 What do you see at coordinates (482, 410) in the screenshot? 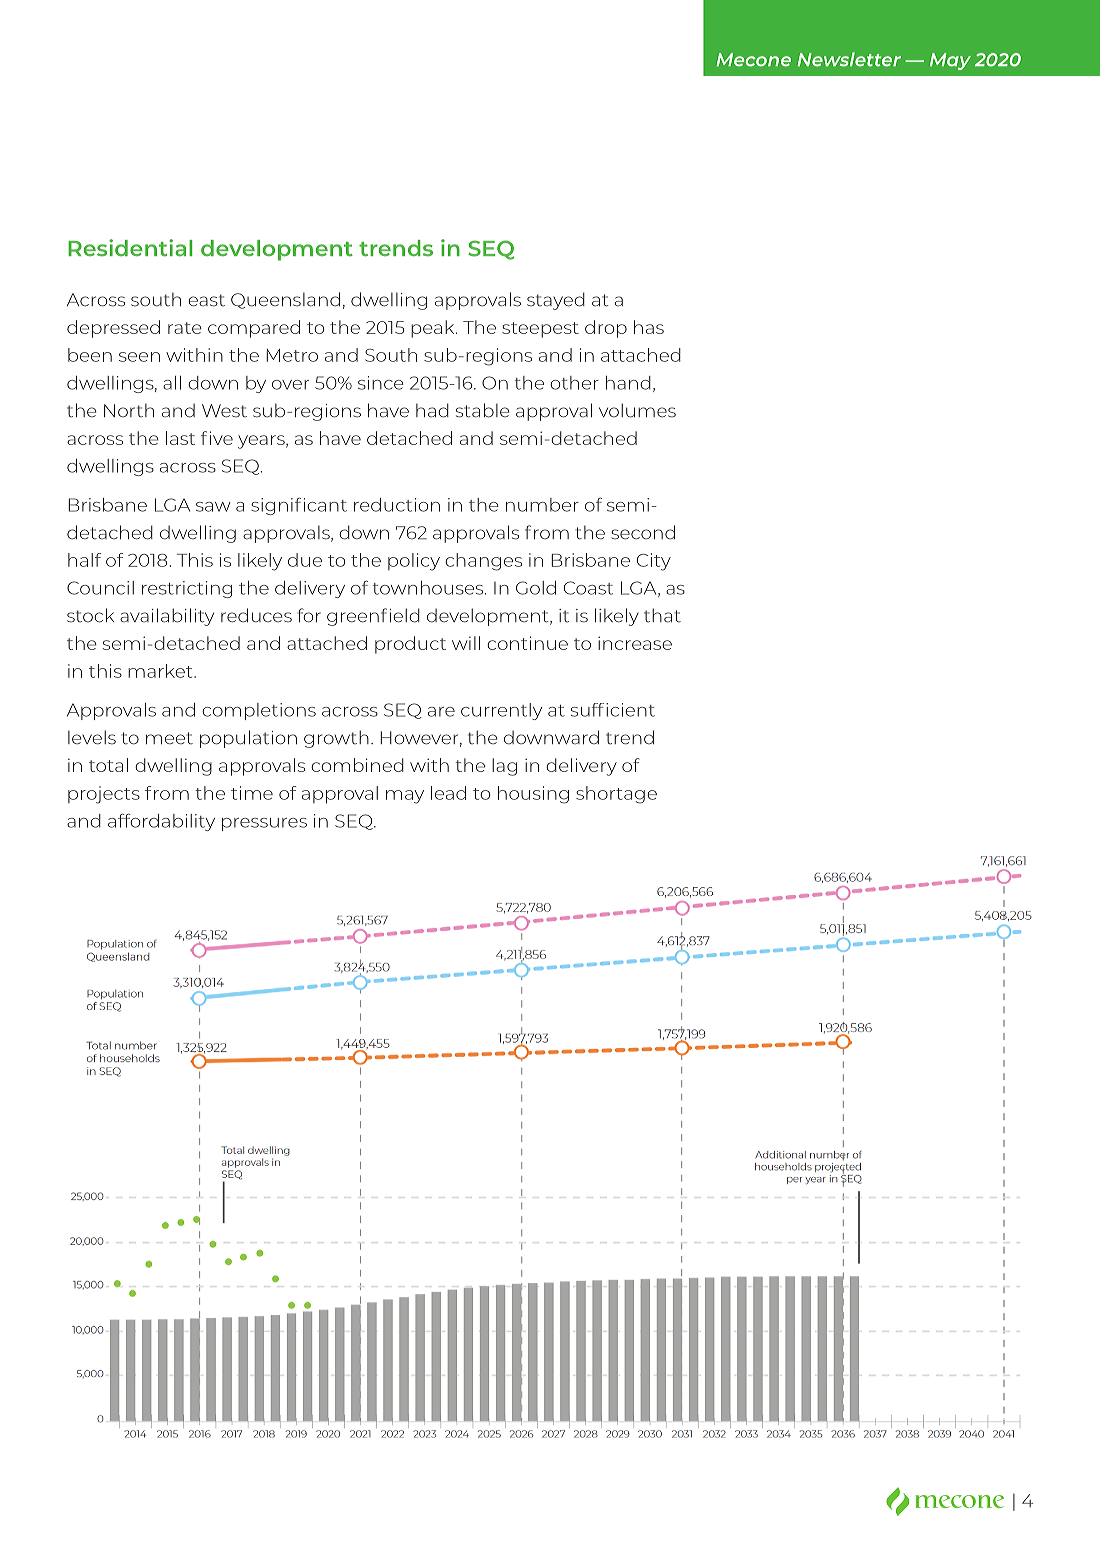
I see `stable` at bounding box center [482, 410].
